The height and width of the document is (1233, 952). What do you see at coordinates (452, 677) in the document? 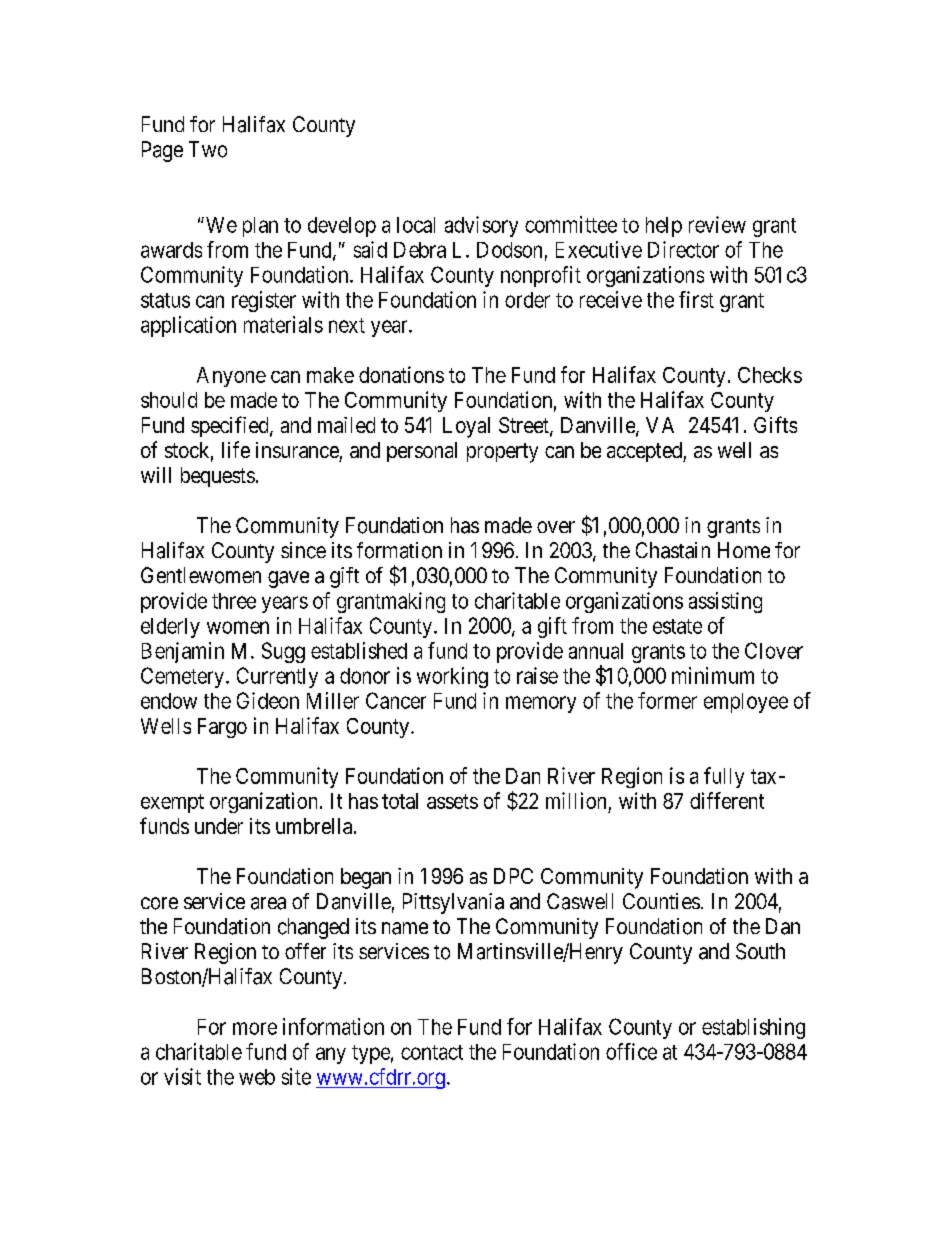
I see `working` at bounding box center [452, 677].
